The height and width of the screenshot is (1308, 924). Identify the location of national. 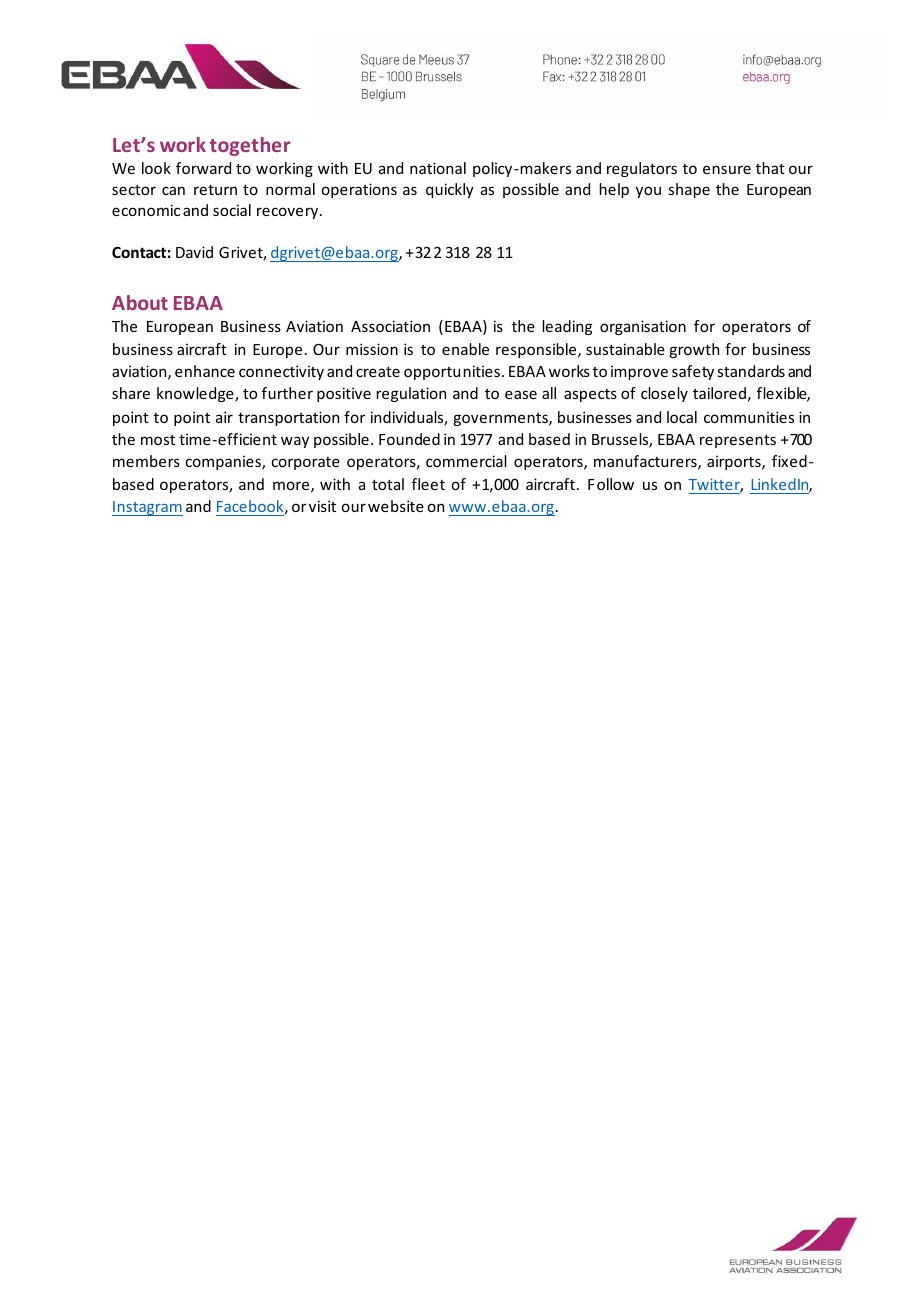
(438, 168).
